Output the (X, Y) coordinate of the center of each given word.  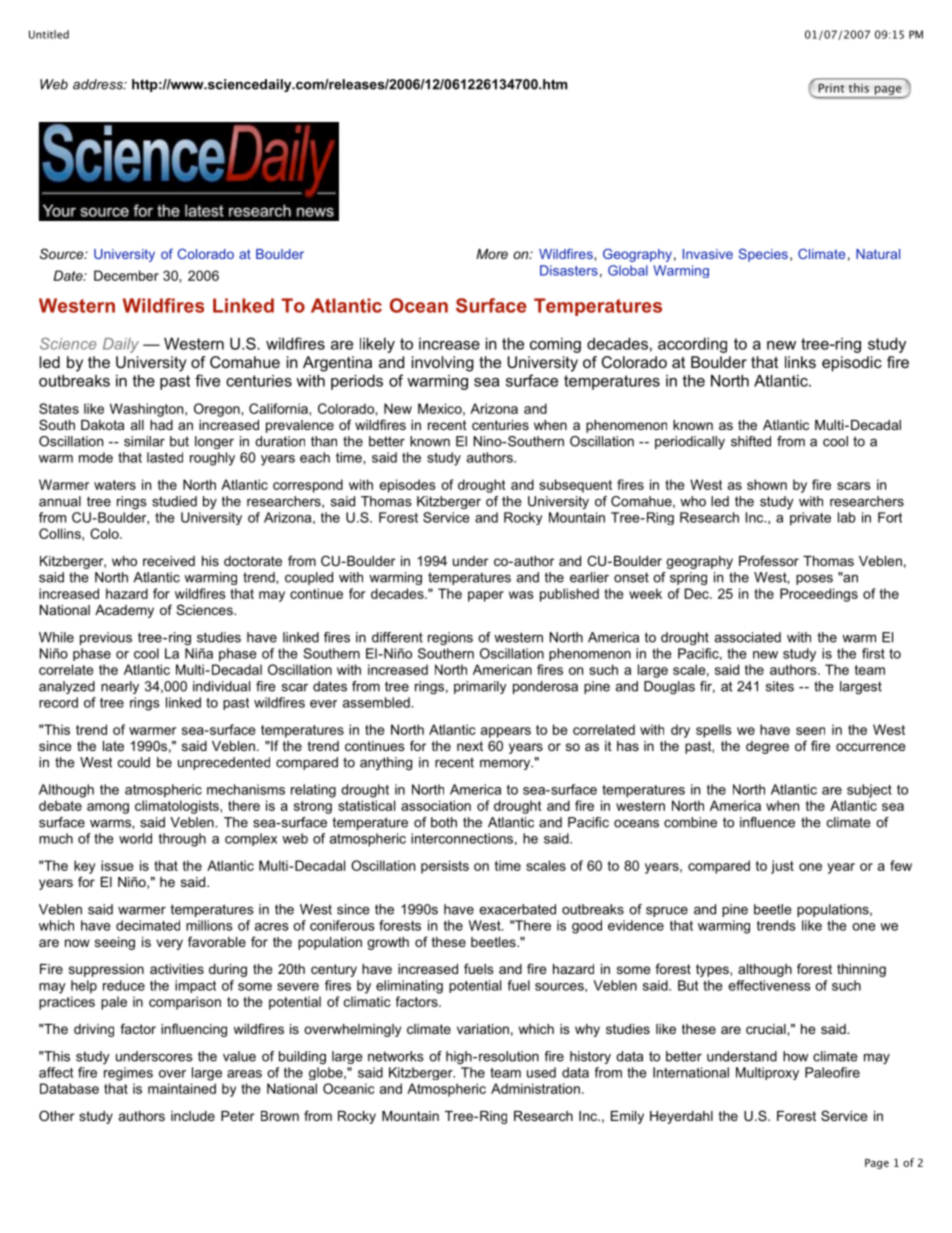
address (99, 84)
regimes (128, 1074)
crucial (767, 1029)
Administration (535, 1088)
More (492, 254)
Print (832, 88)
